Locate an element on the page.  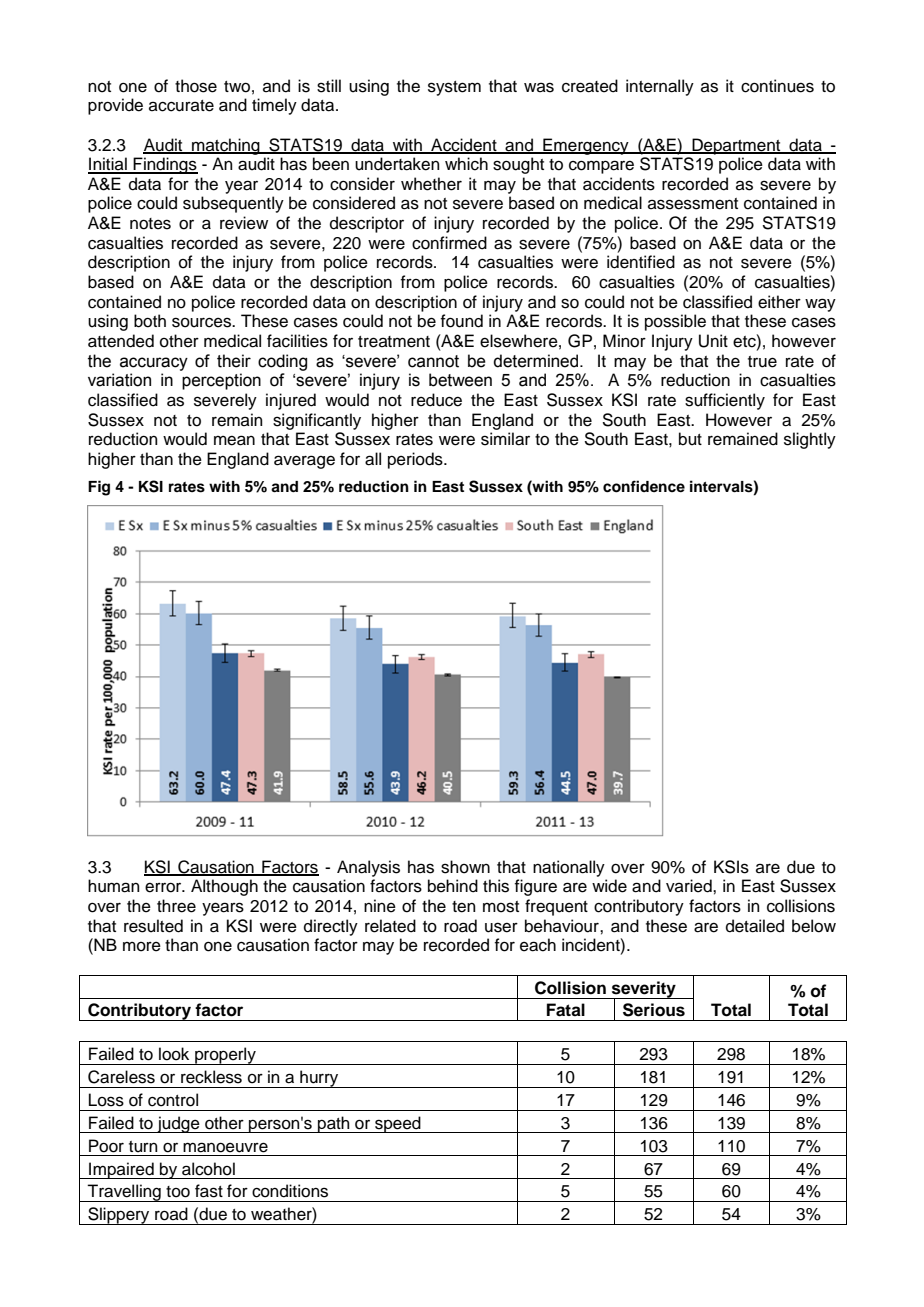
detailed is located at coordinates (755, 926).
